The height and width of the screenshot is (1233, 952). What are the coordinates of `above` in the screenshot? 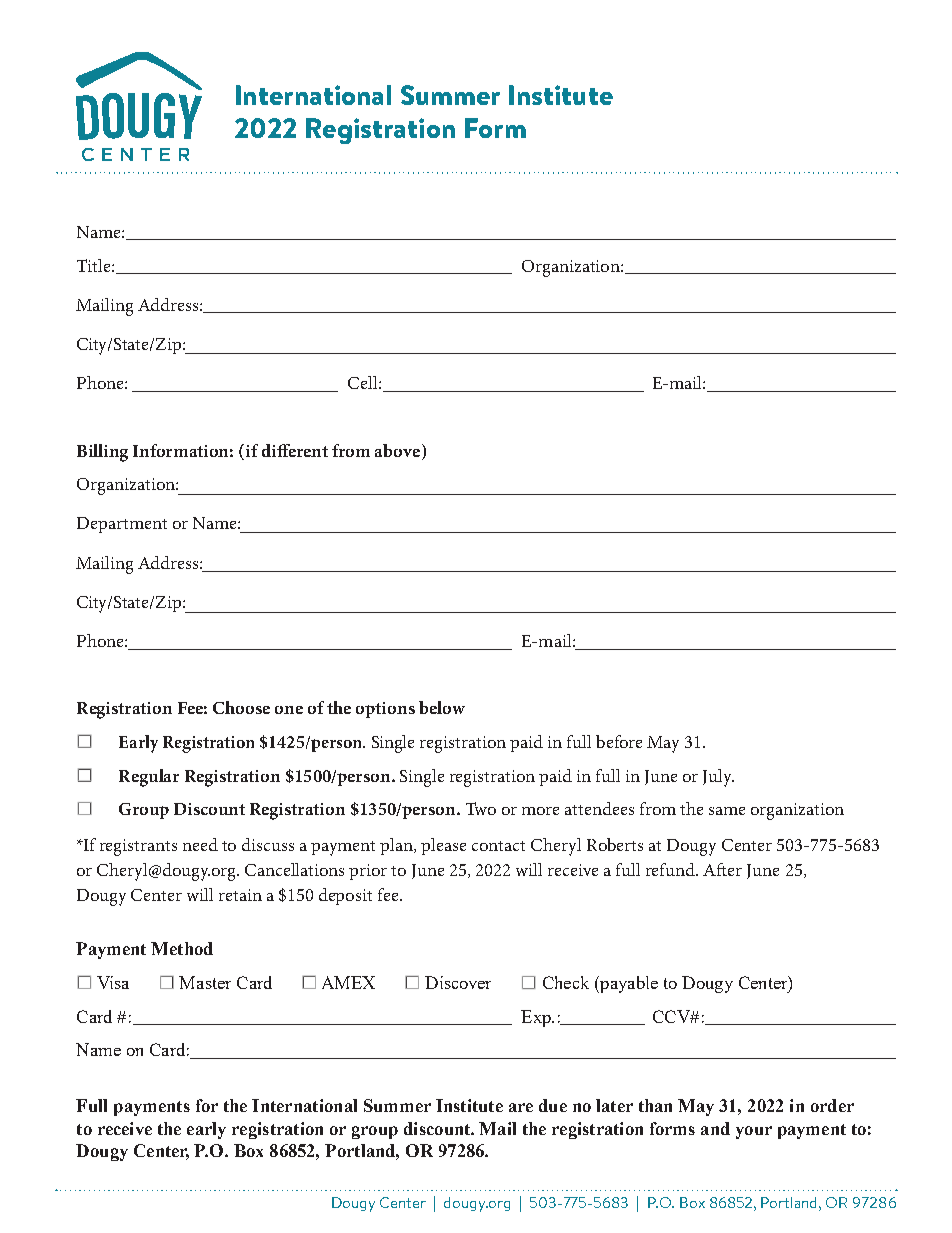 It's located at (399, 450).
